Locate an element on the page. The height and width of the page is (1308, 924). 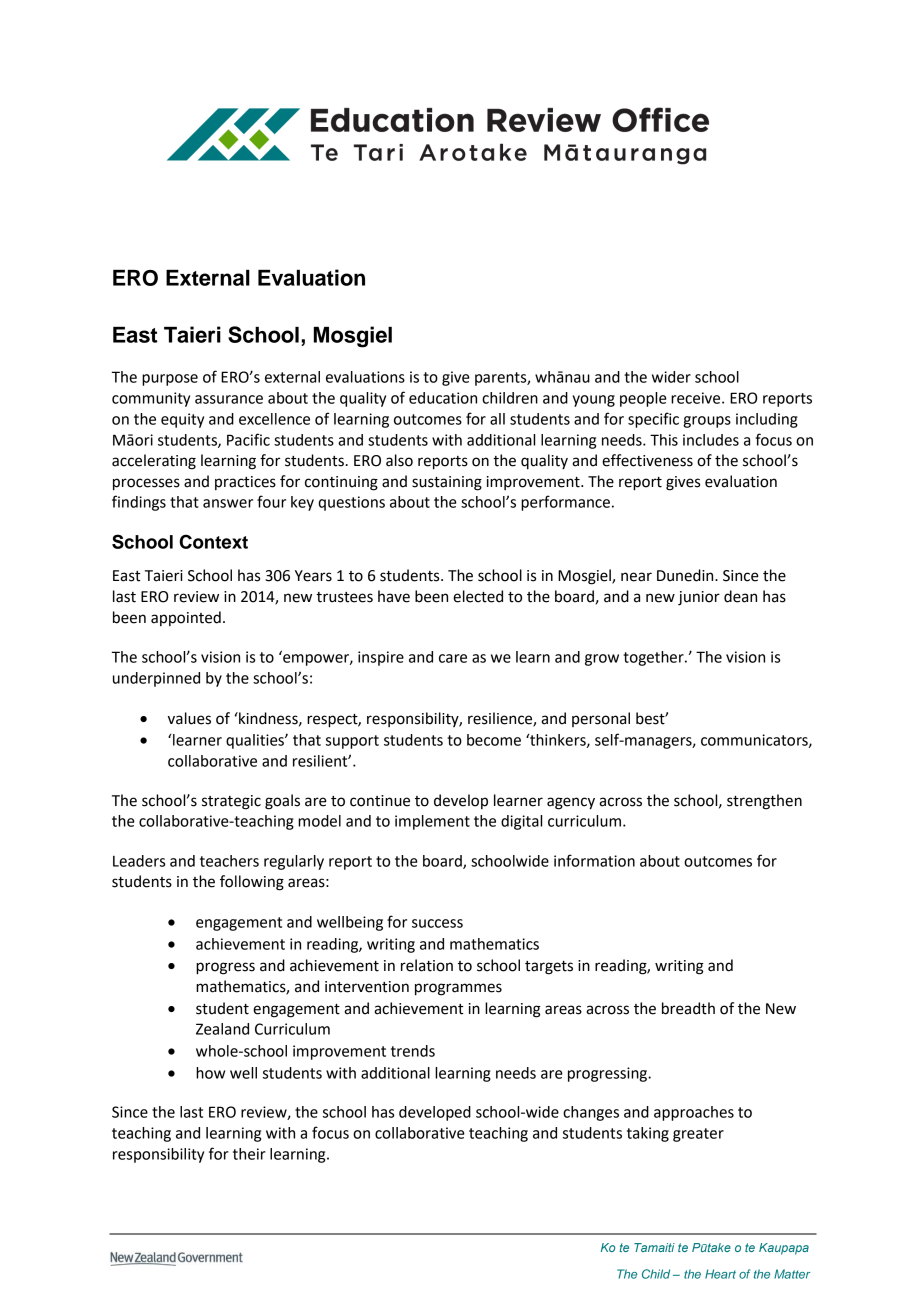
strategic is located at coordinates (231, 802).
